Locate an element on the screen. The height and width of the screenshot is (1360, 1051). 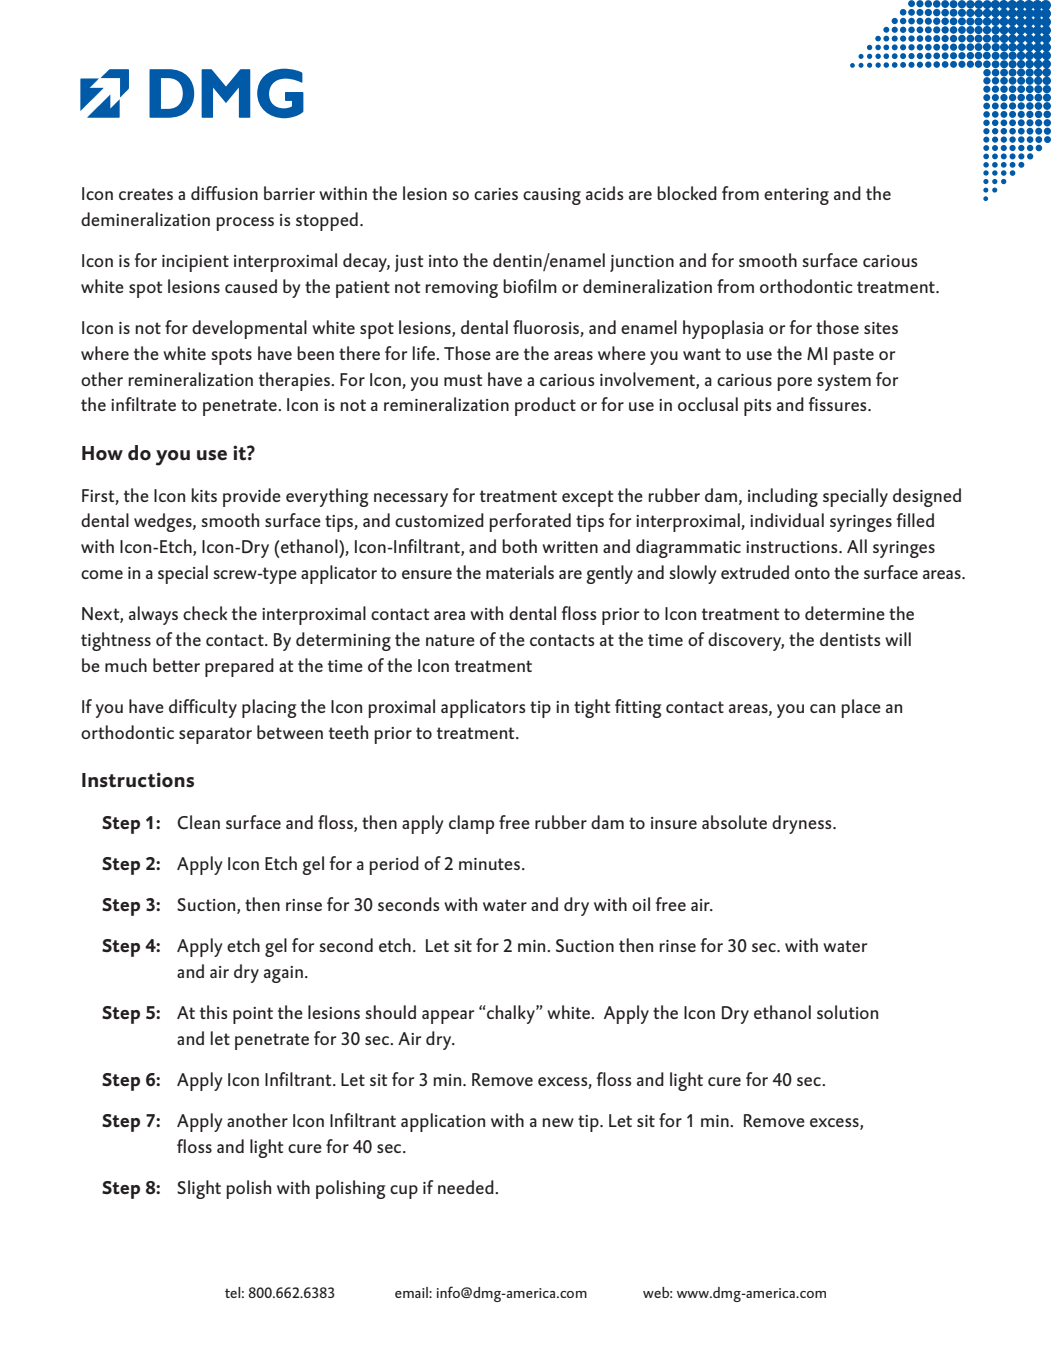
kits is located at coordinates (204, 495).
